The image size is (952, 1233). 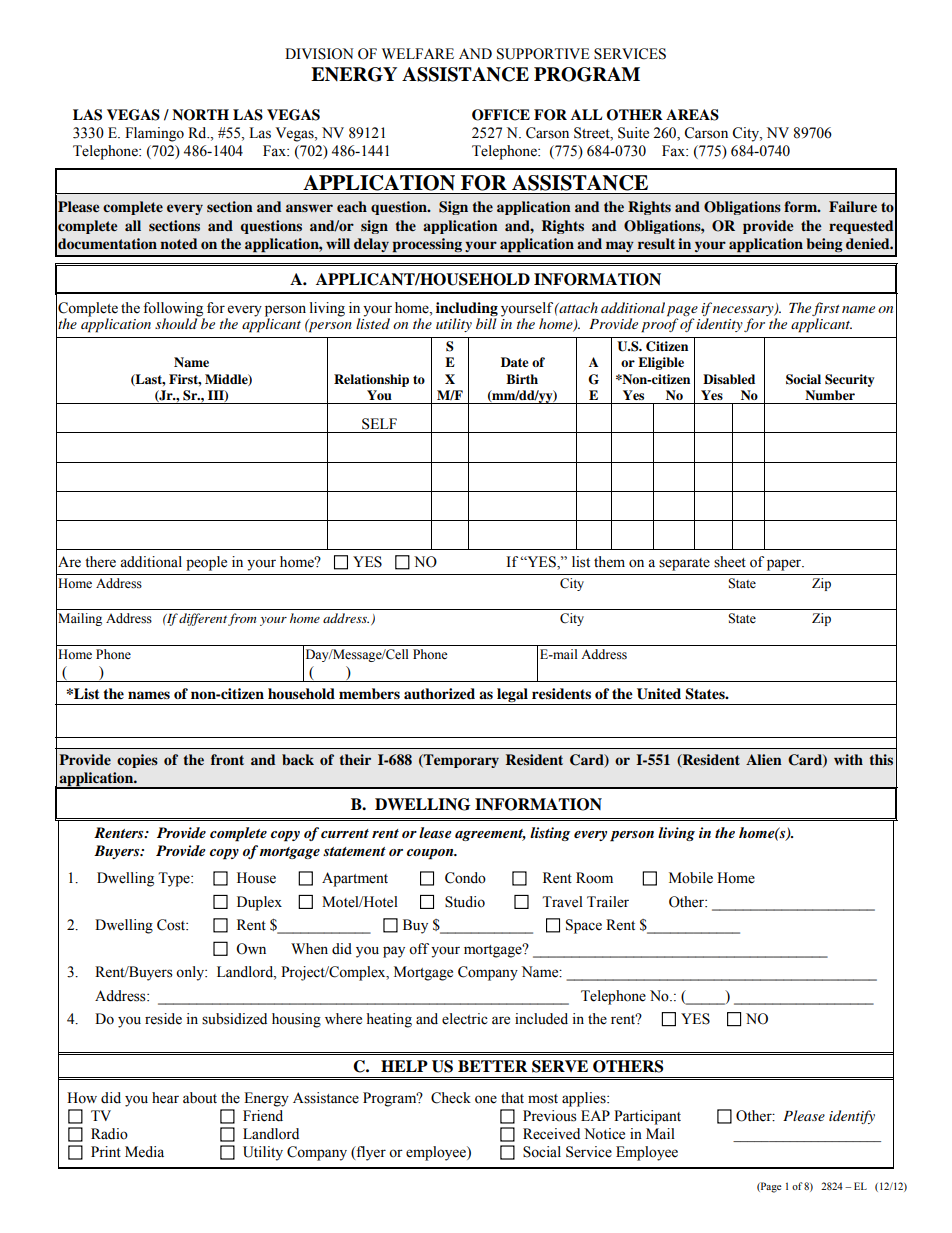 What do you see at coordinates (512, 695) in the screenshot?
I see `legal` at bounding box center [512, 695].
